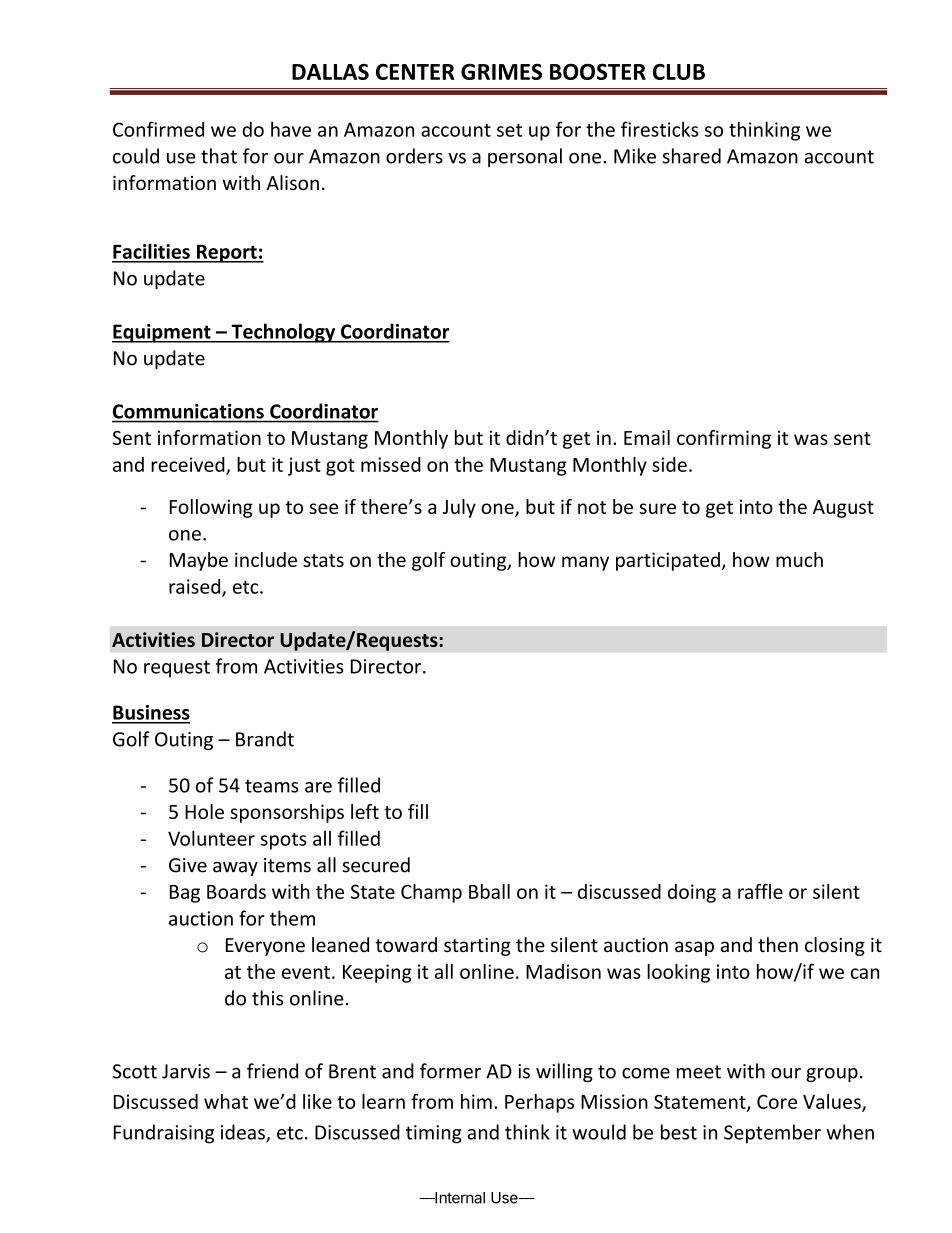 The height and width of the screenshot is (1233, 952). What do you see at coordinates (196, 587) in the screenshot?
I see `raised` at bounding box center [196, 587].
